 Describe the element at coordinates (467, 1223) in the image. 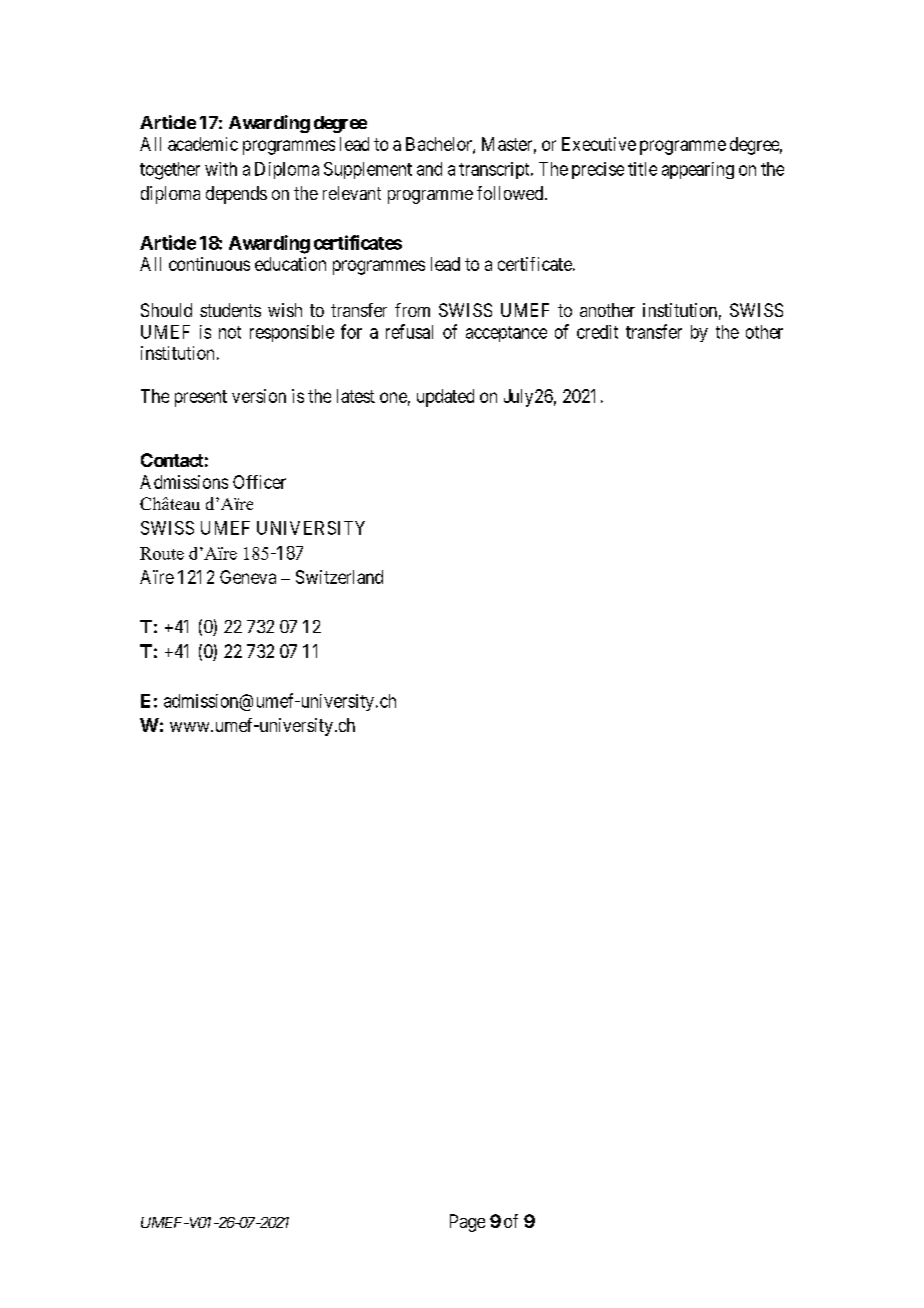

I see `Page` at that location.
